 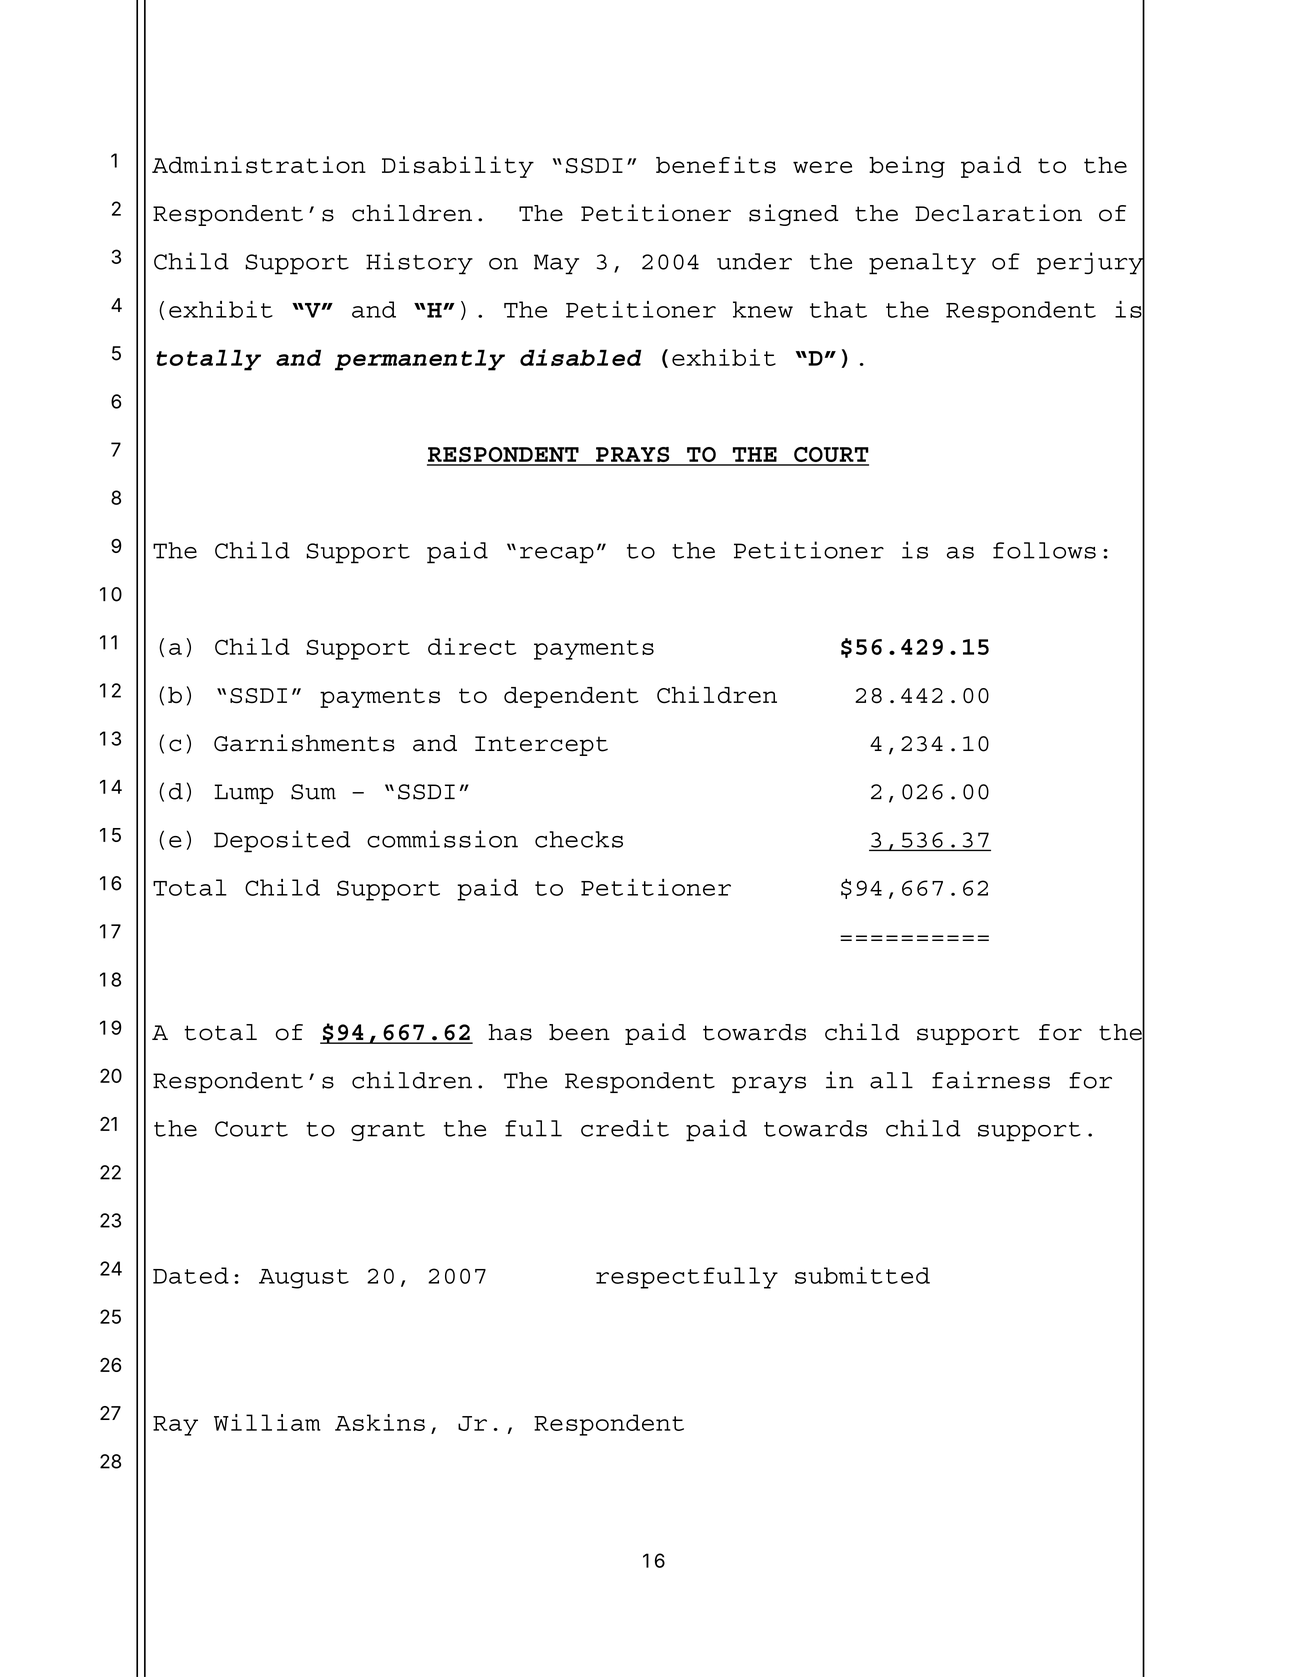 I want to click on William, so click(x=267, y=1422).
